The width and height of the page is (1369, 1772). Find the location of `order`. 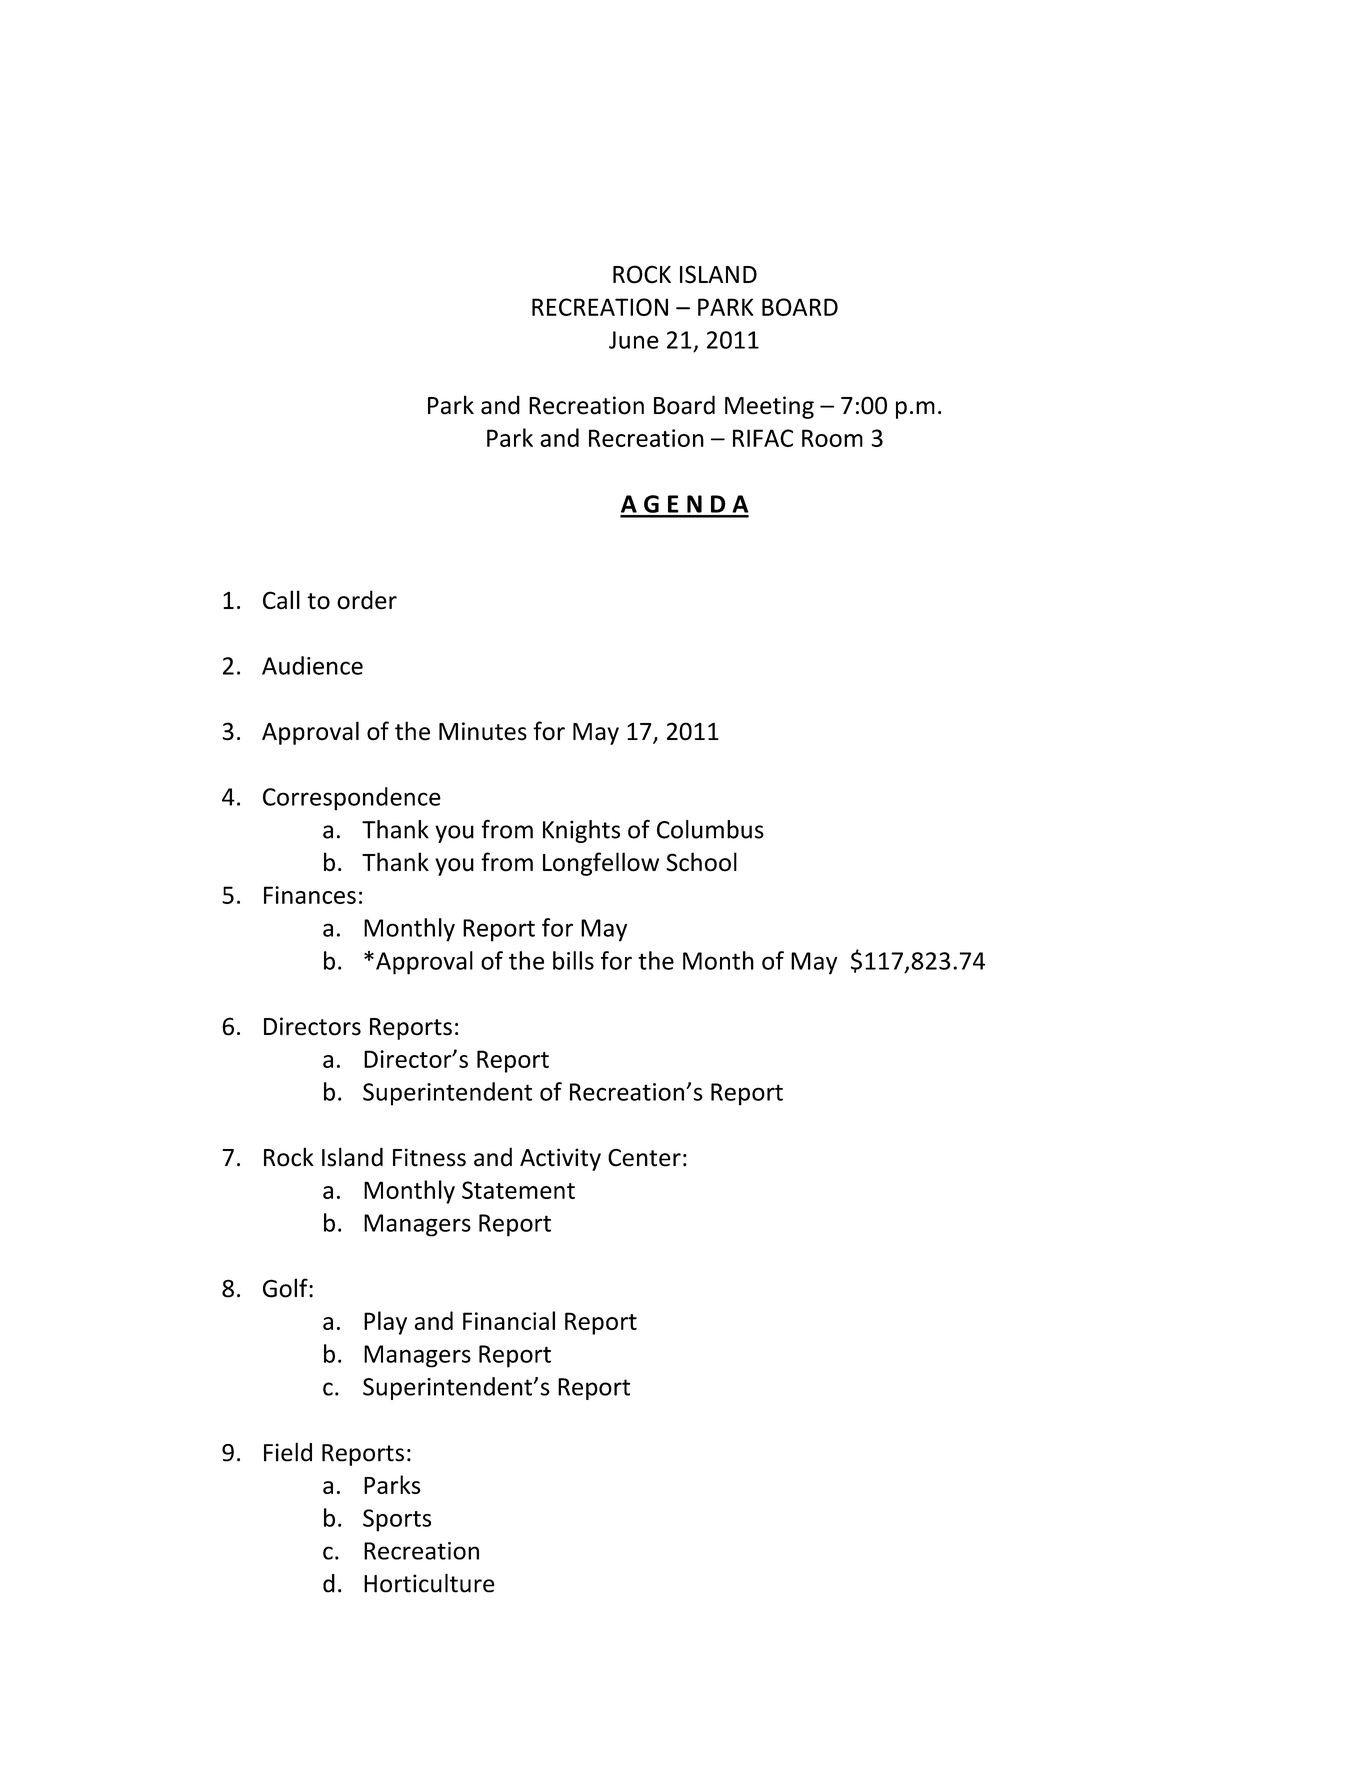

order is located at coordinates (367, 600).
